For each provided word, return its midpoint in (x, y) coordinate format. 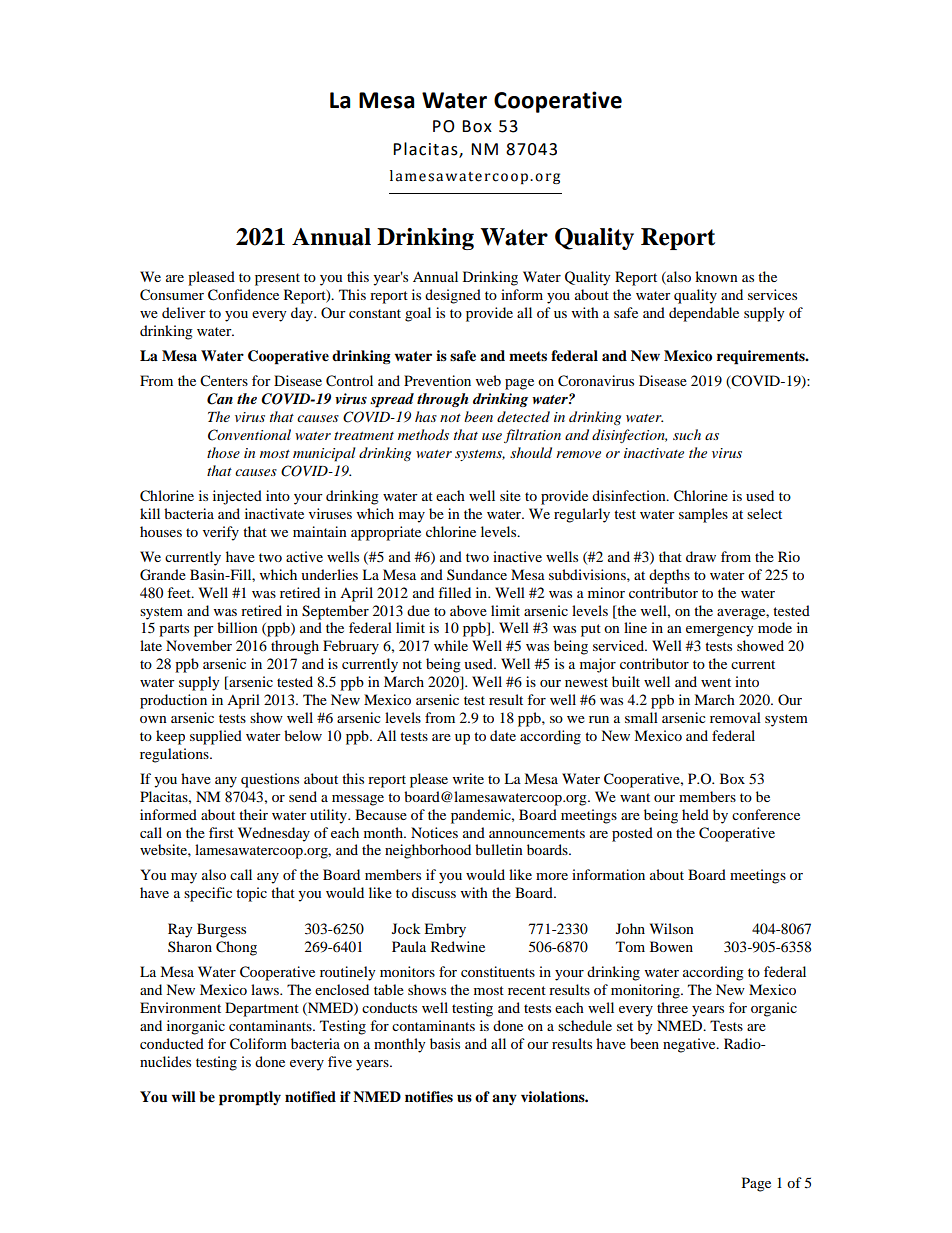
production (173, 701)
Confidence (243, 295)
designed (453, 296)
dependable (704, 314)
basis (445, 1043)
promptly (250, 1098)
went (716, 682)
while (451, 645)
